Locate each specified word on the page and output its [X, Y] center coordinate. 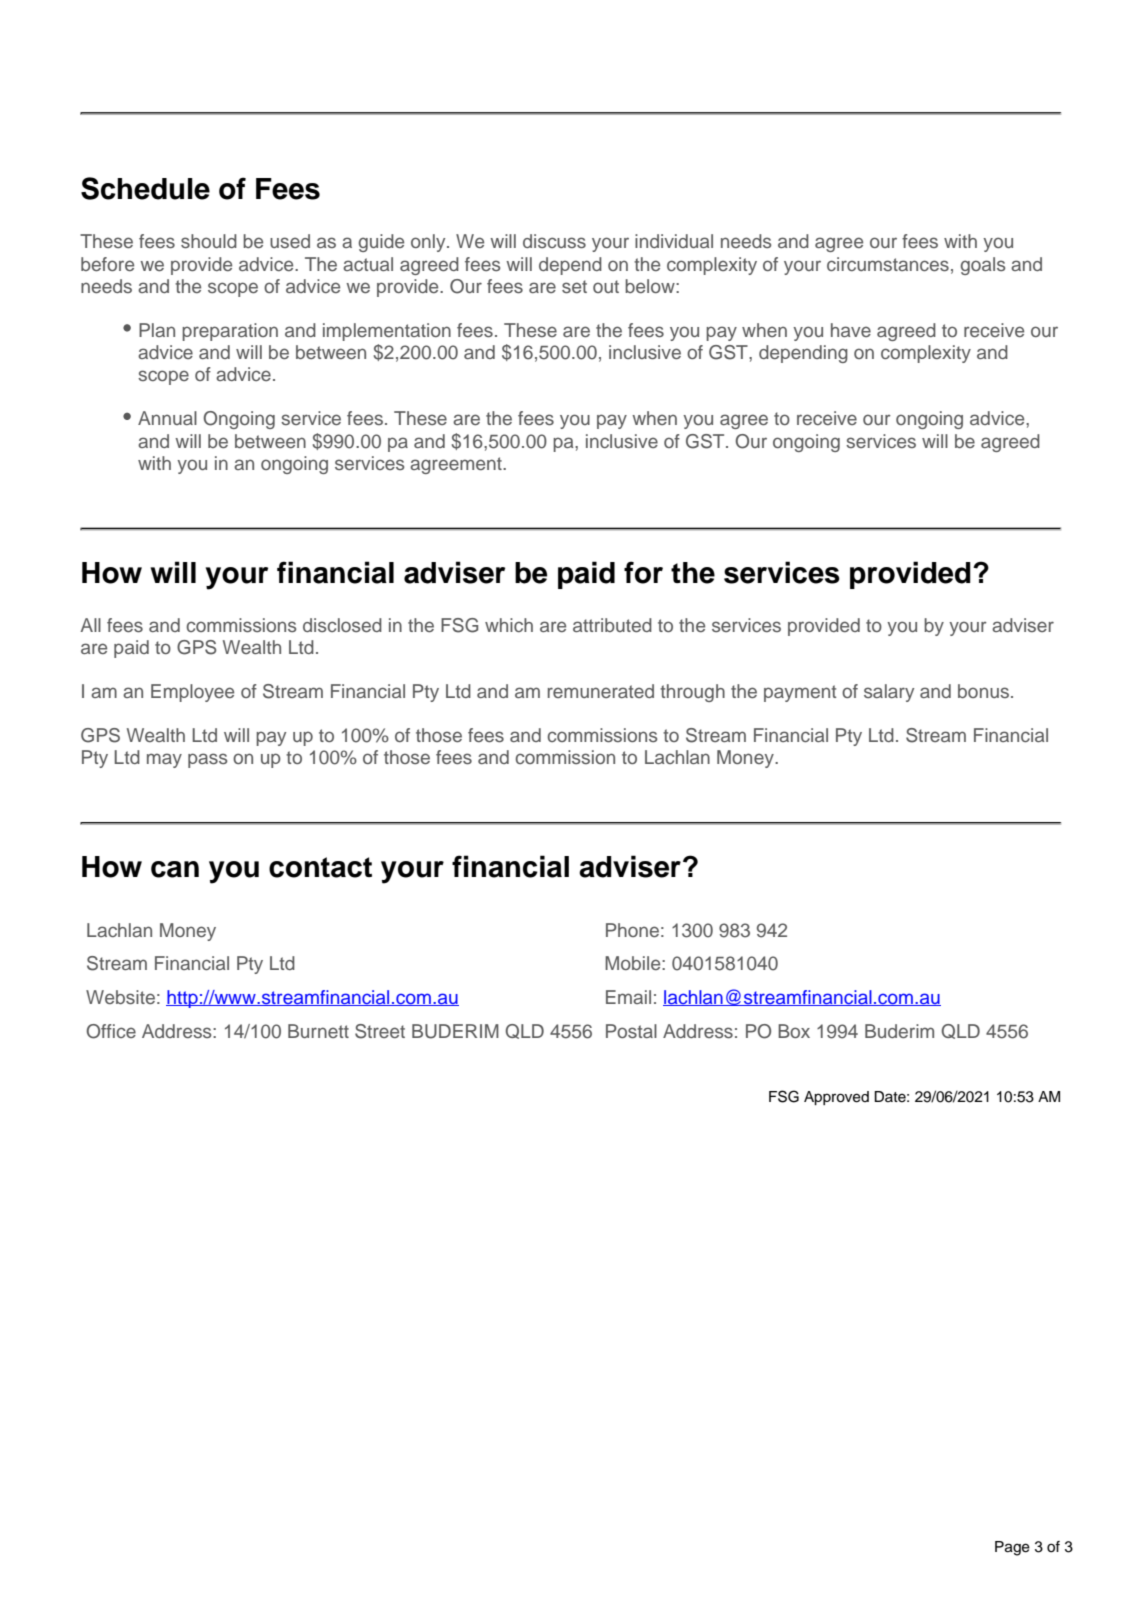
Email [628, 997]
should [209, 241]
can [175, 869]
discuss [554, 241]
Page [1012, 1548]
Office [111, 1031]
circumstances [888, 264]
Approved [836, 1098]
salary [889, 693]
